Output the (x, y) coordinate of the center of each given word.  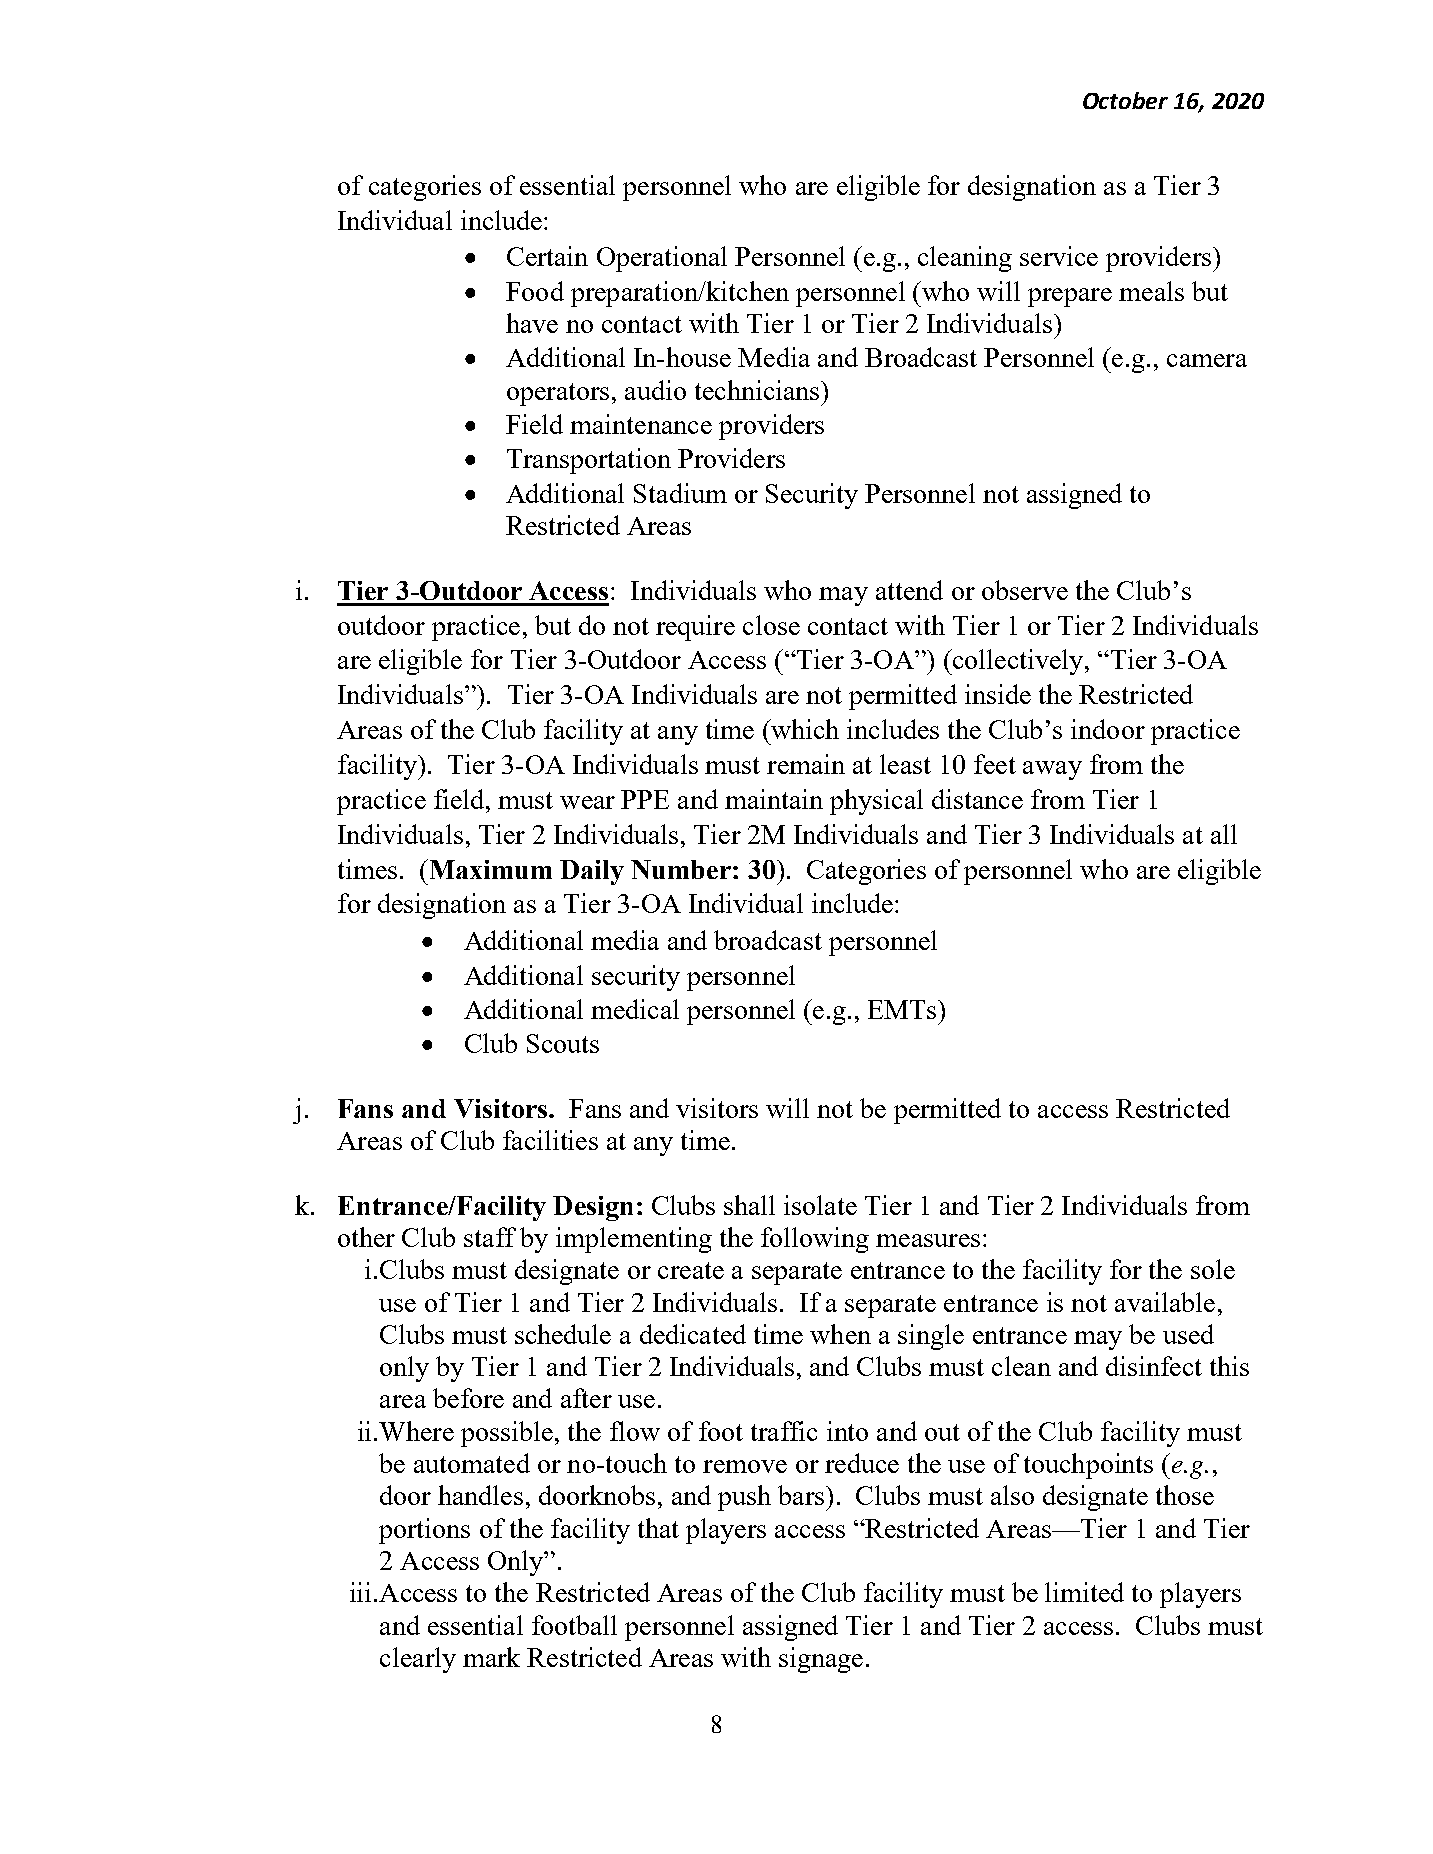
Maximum (489, 869)
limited (1084, 1592)
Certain (547, 256)
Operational (662, 259)
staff (490, 1237)
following (815, 1240)
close (771, 625)
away (1052, 770)
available (1165, 1302)
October (1125, 100)
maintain (774, 799)
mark (491, 1657)
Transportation (589, 461)
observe (1025, 590)
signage (821, 1660)
